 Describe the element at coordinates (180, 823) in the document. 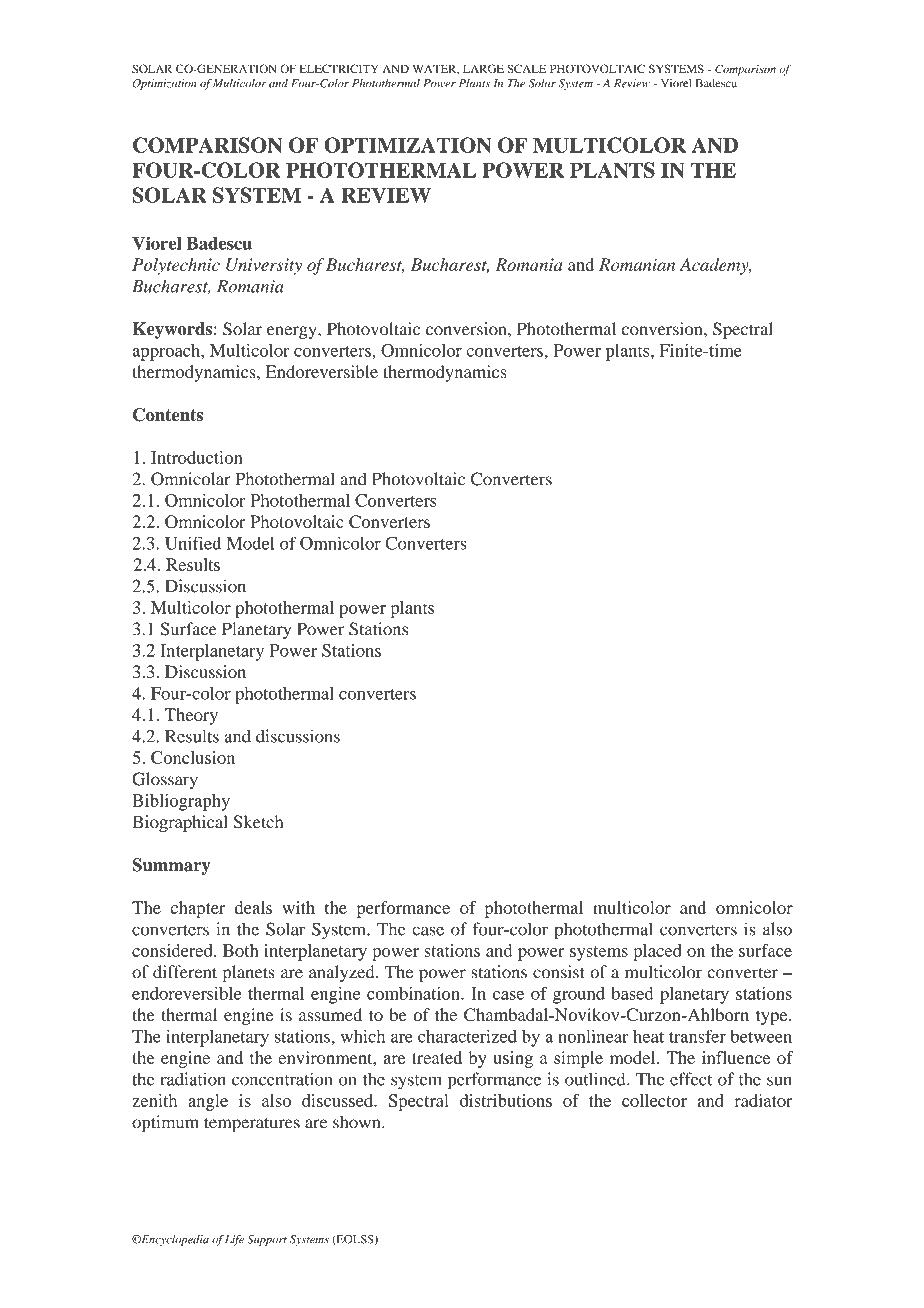

I see `Biographical` at that location.
